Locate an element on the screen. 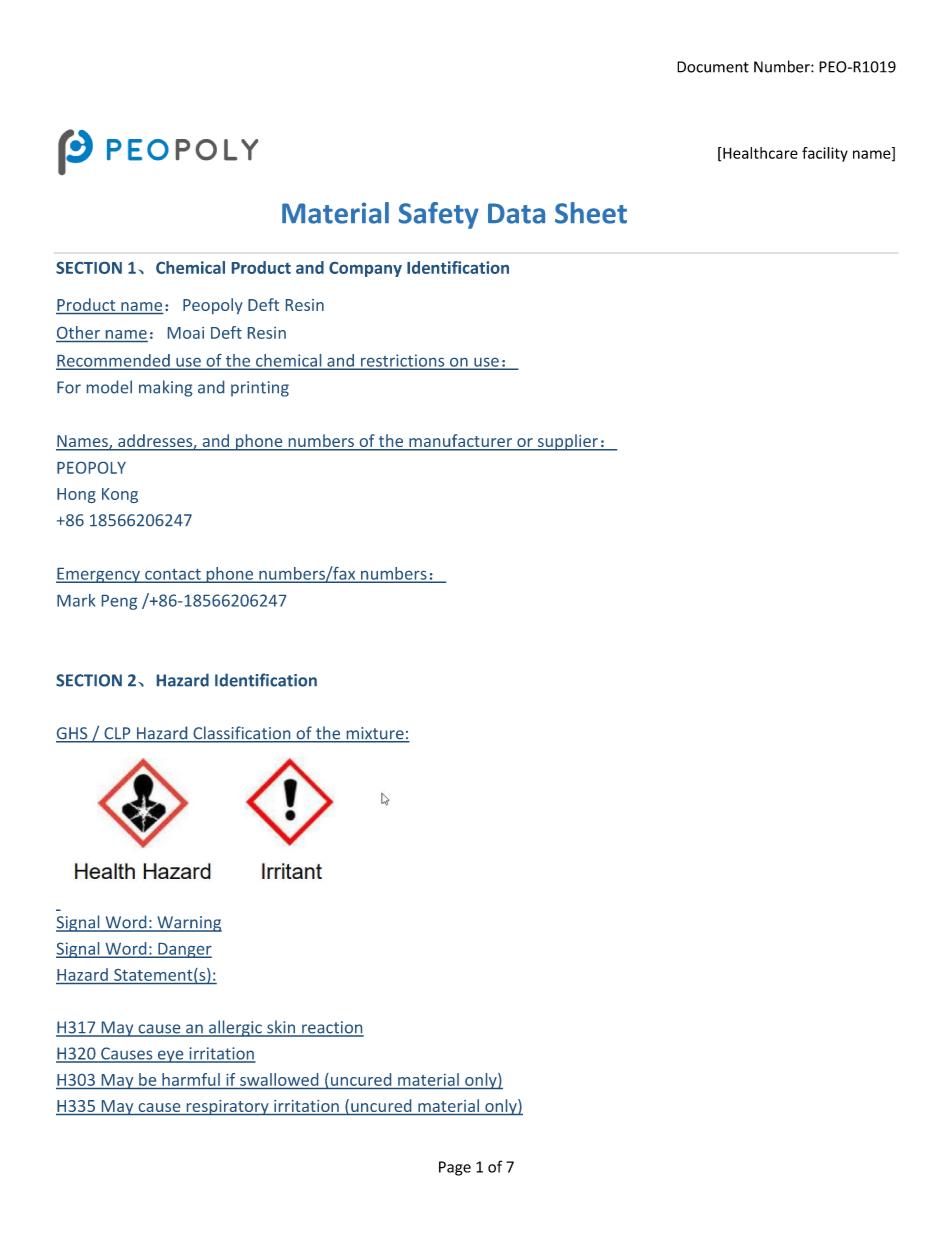 Image resolution: width=952 pixels, height=1233 pixels. respiratory is located at coordinates (227, 1107).
